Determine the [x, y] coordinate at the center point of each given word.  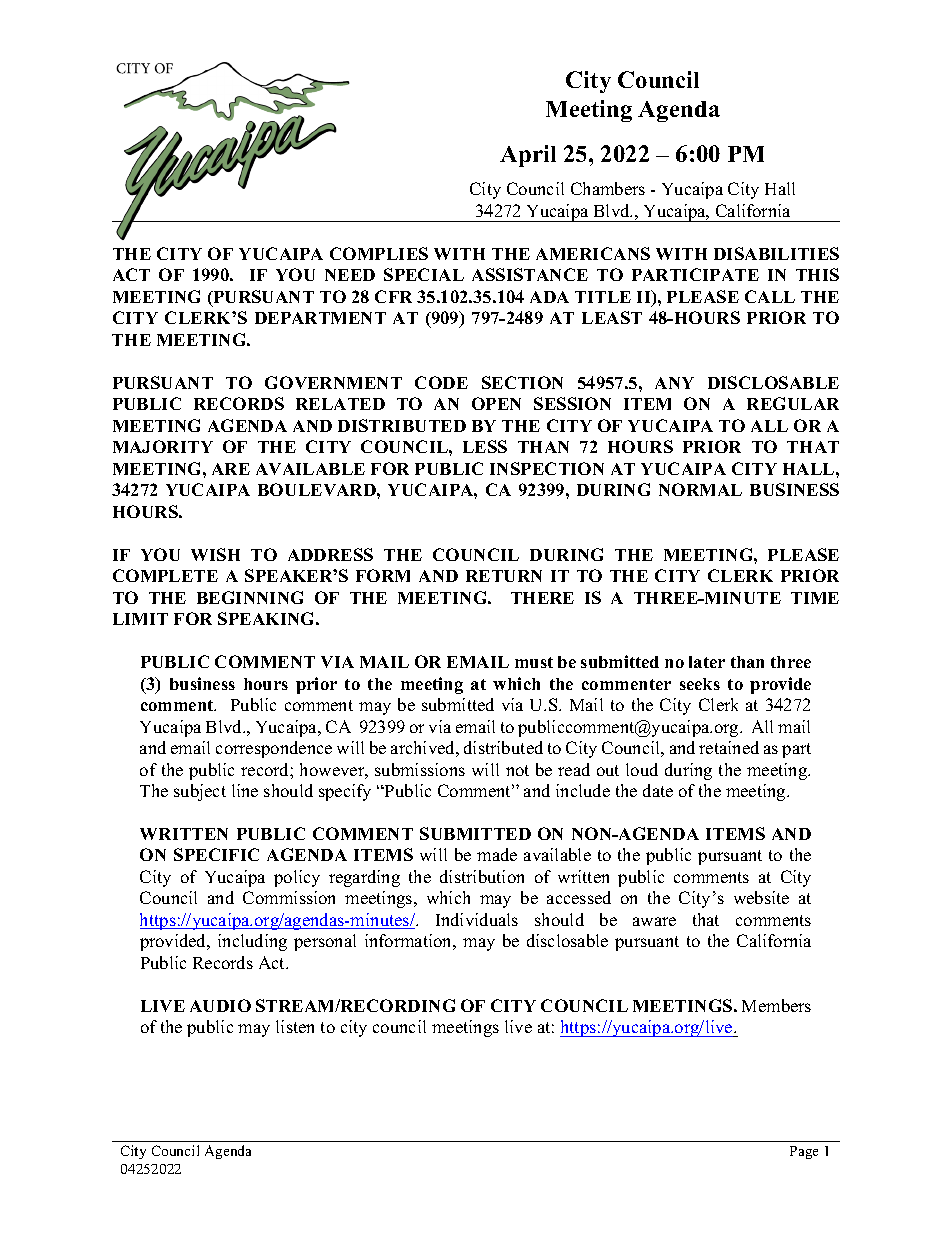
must [534, 662]
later [707, 662]
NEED [350, 275]
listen [295, 1026]
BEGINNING [250, 597]
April [528, 156]
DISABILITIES [776, 253]
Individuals [477, 919]
